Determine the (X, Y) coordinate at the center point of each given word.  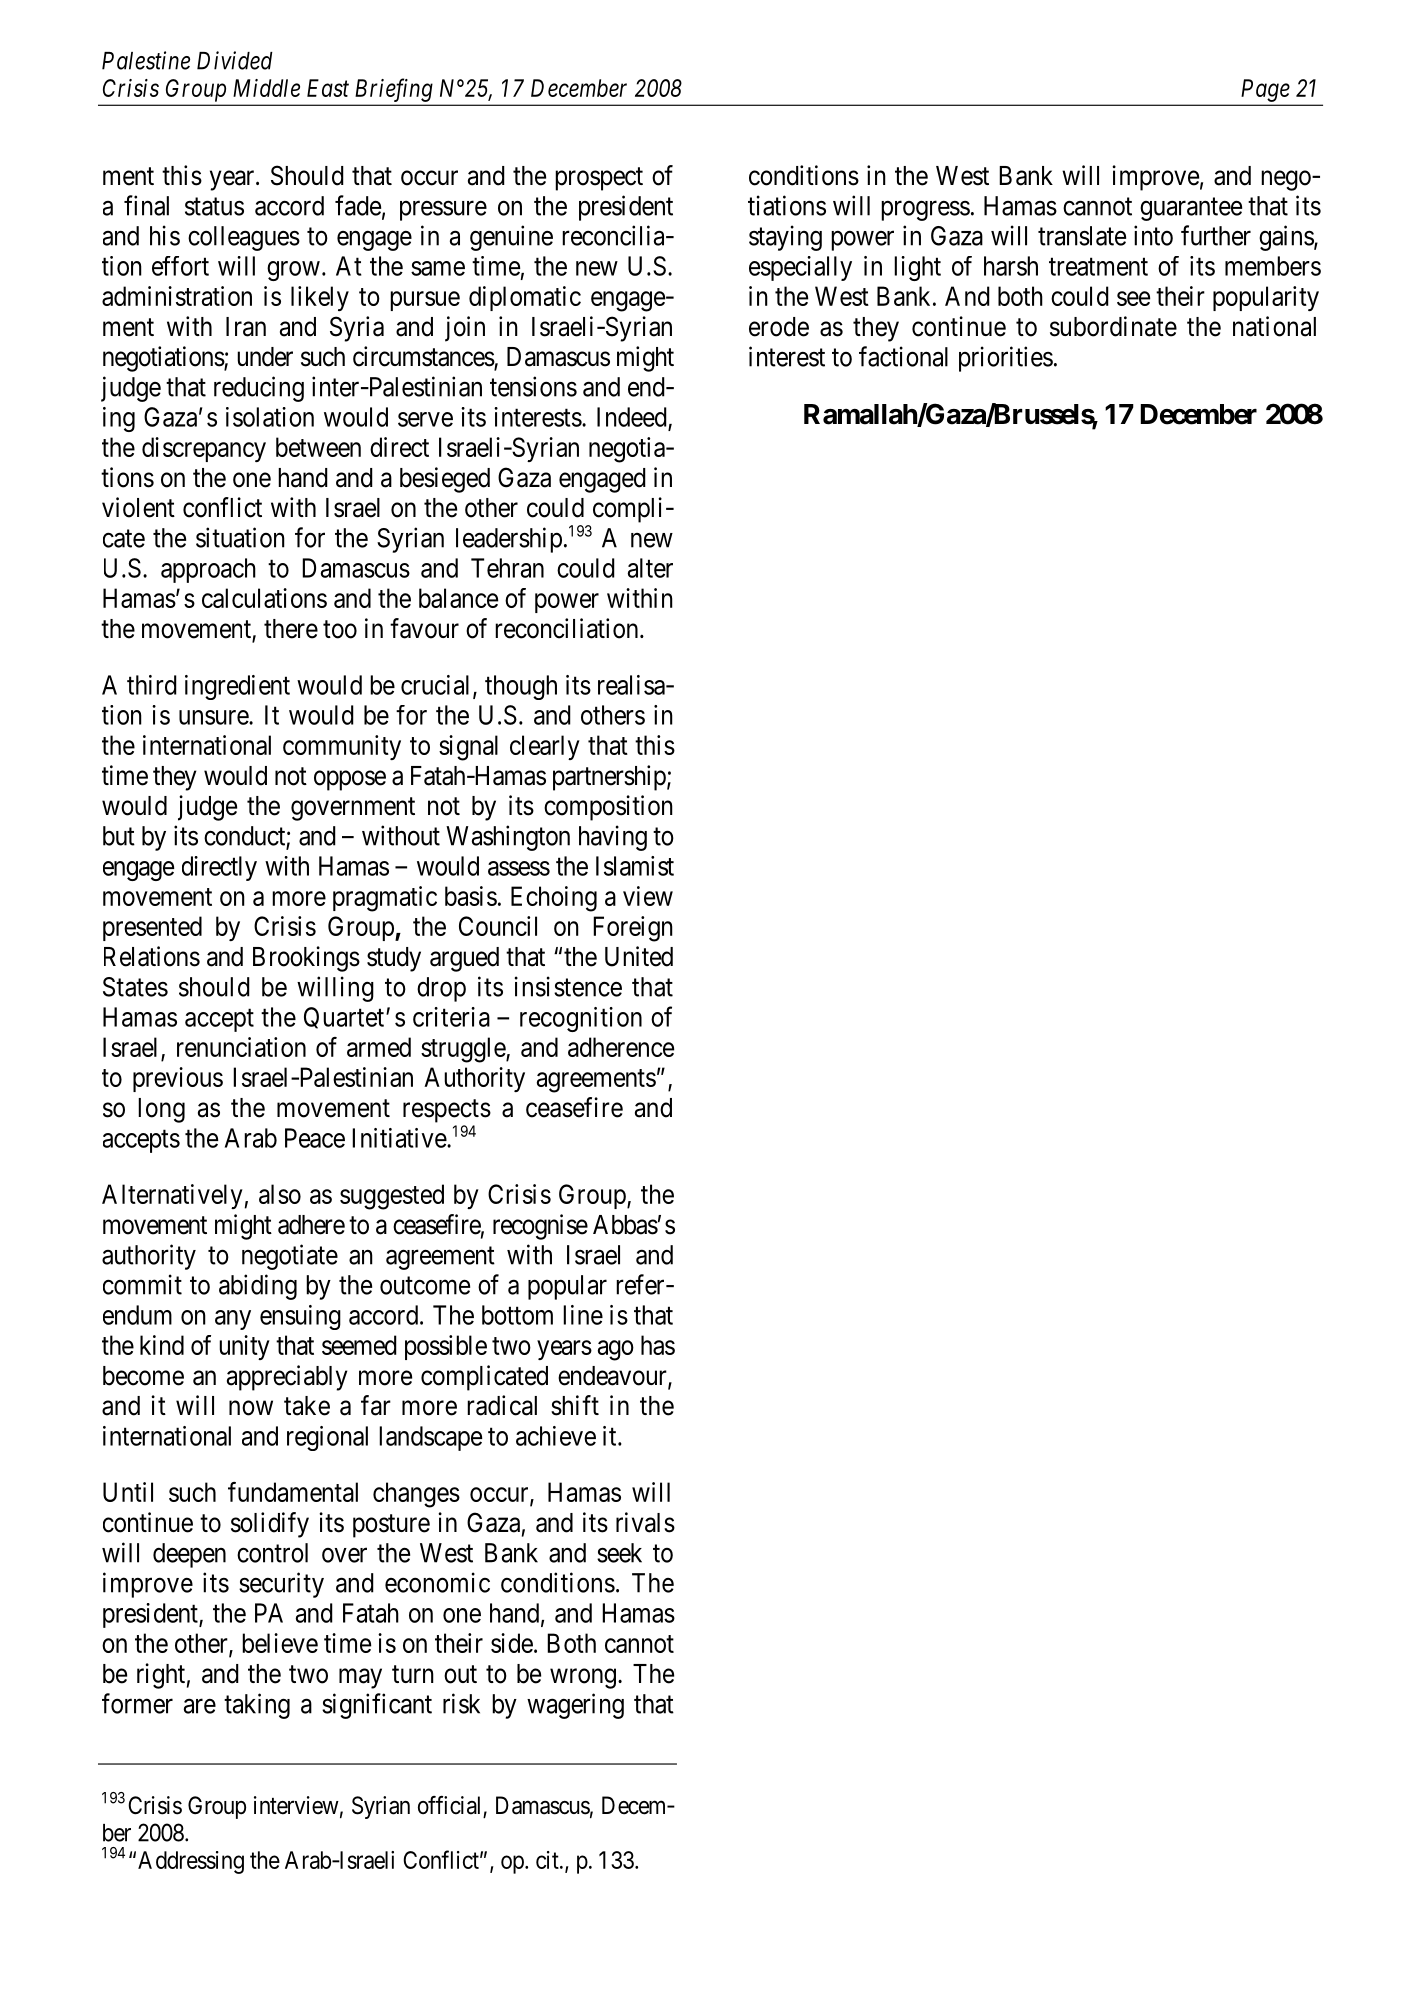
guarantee (1191, 209)
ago (616, 1350)
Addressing (191, 1862)
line (583, 1315)
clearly (545, 747)
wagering (575, 1706)
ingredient (237, 687)
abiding (258, 1287)
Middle (266, 88)
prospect (599, 179)
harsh (1011, 266)
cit (548, 1860)
